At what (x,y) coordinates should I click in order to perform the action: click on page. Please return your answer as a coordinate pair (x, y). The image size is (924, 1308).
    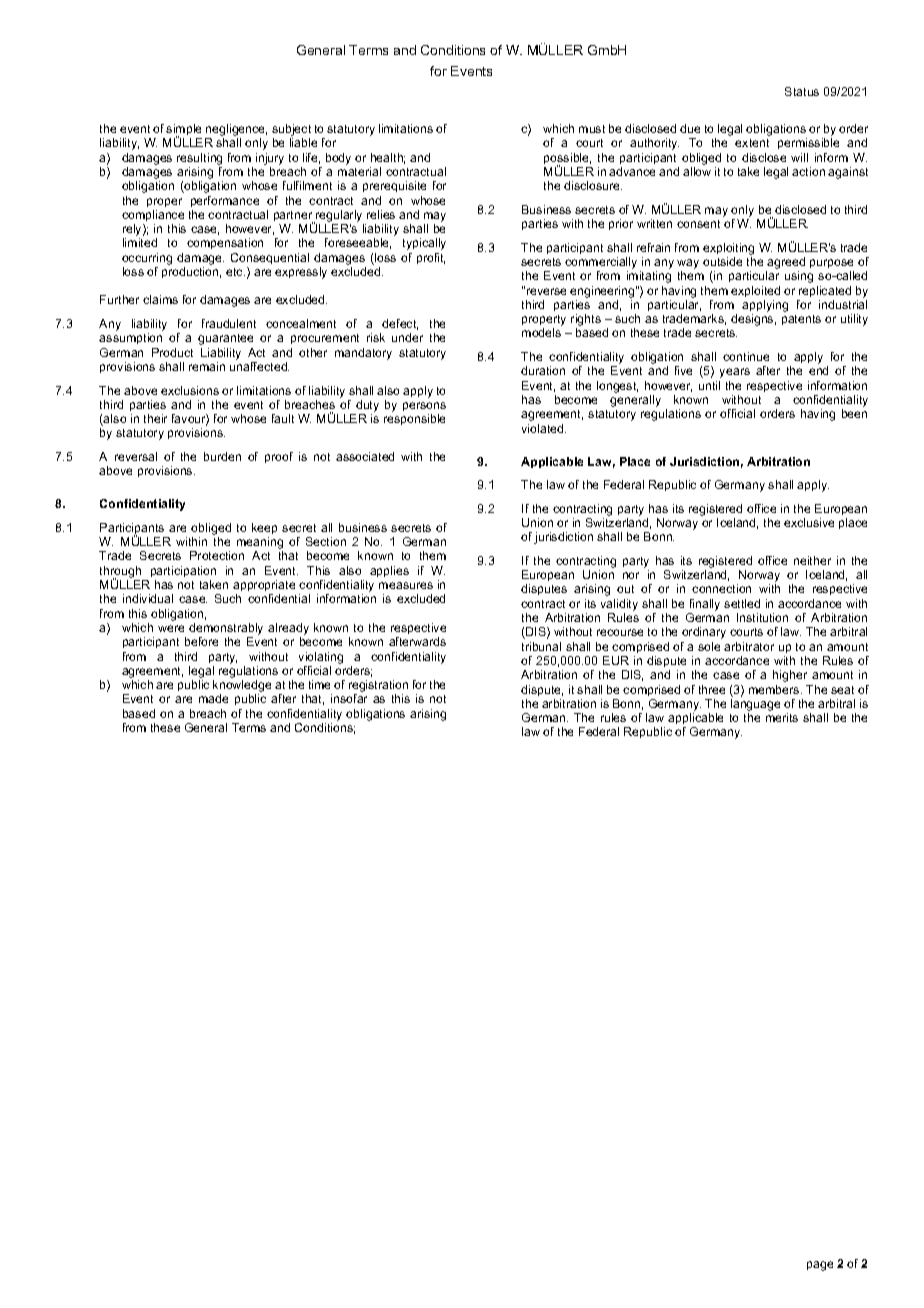
    Looking at the image, I should click on (820, 1266).
